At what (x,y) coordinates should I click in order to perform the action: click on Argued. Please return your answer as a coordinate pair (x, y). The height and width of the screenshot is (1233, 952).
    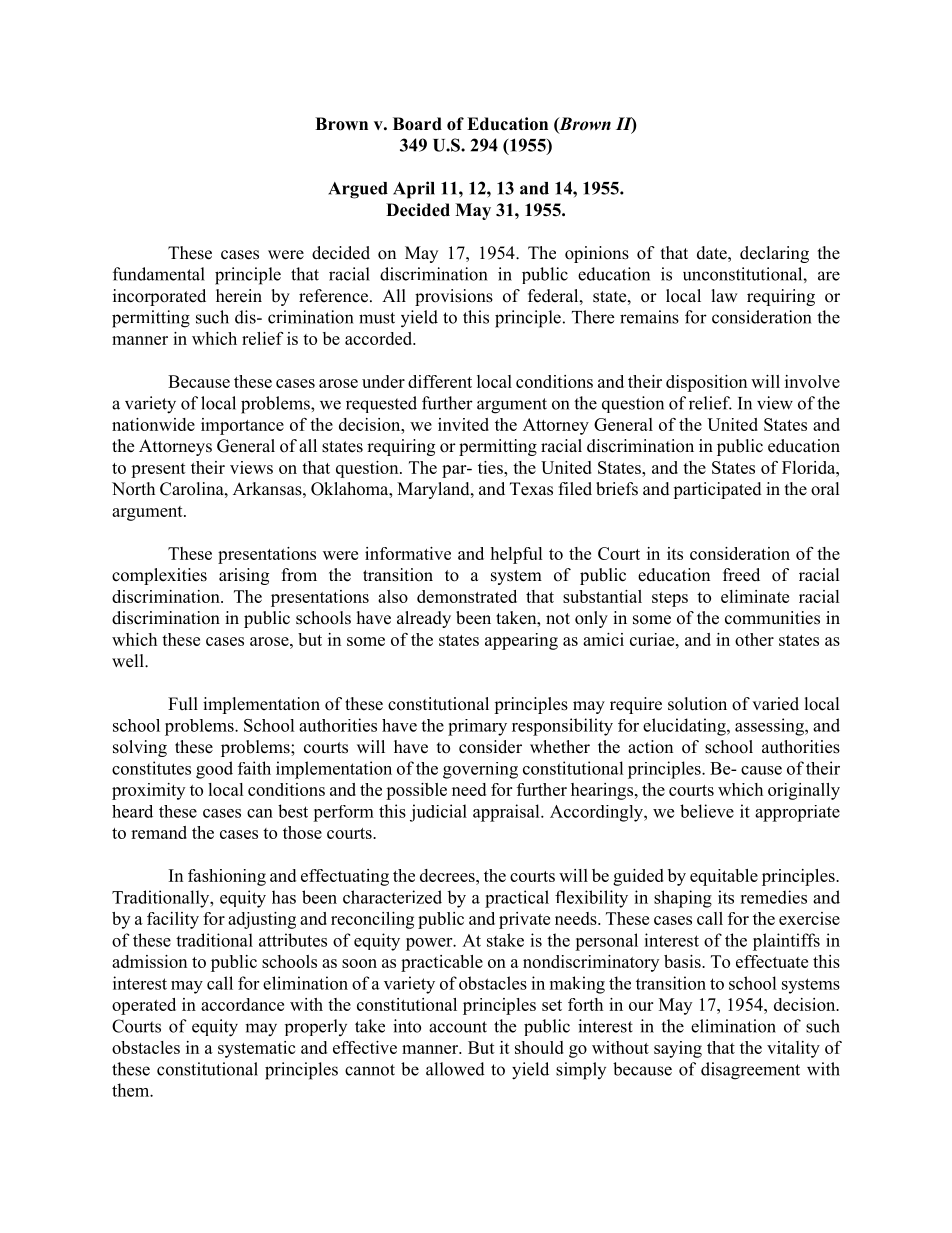
    Looking at the image, I should click on (358, 190).
